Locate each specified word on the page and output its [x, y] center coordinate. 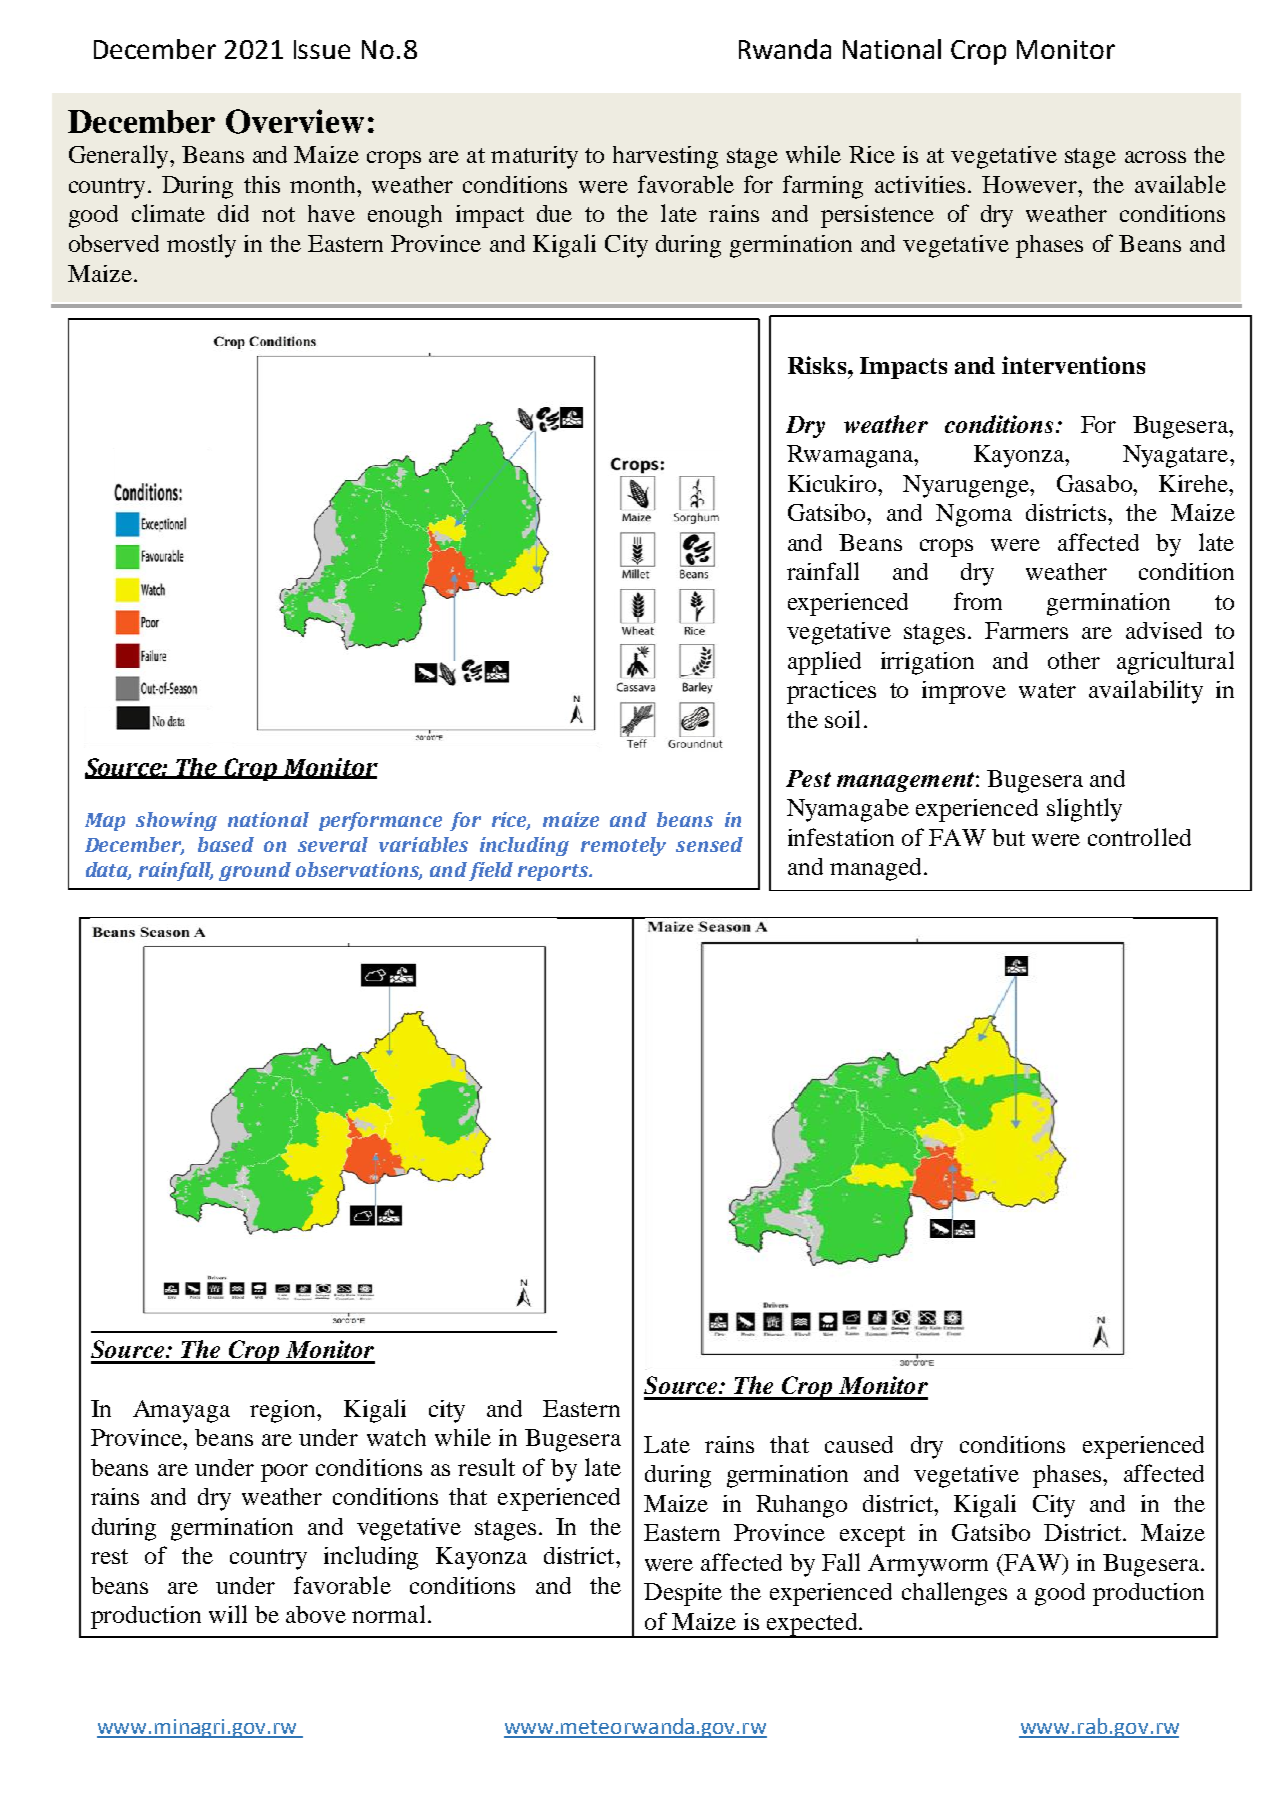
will [228, 1614]
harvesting [665, 157]
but [1008, 837]
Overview [295, 121]
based [226, 844]
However [1030, 184]
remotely [623, 846]
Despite [683, 1594]
